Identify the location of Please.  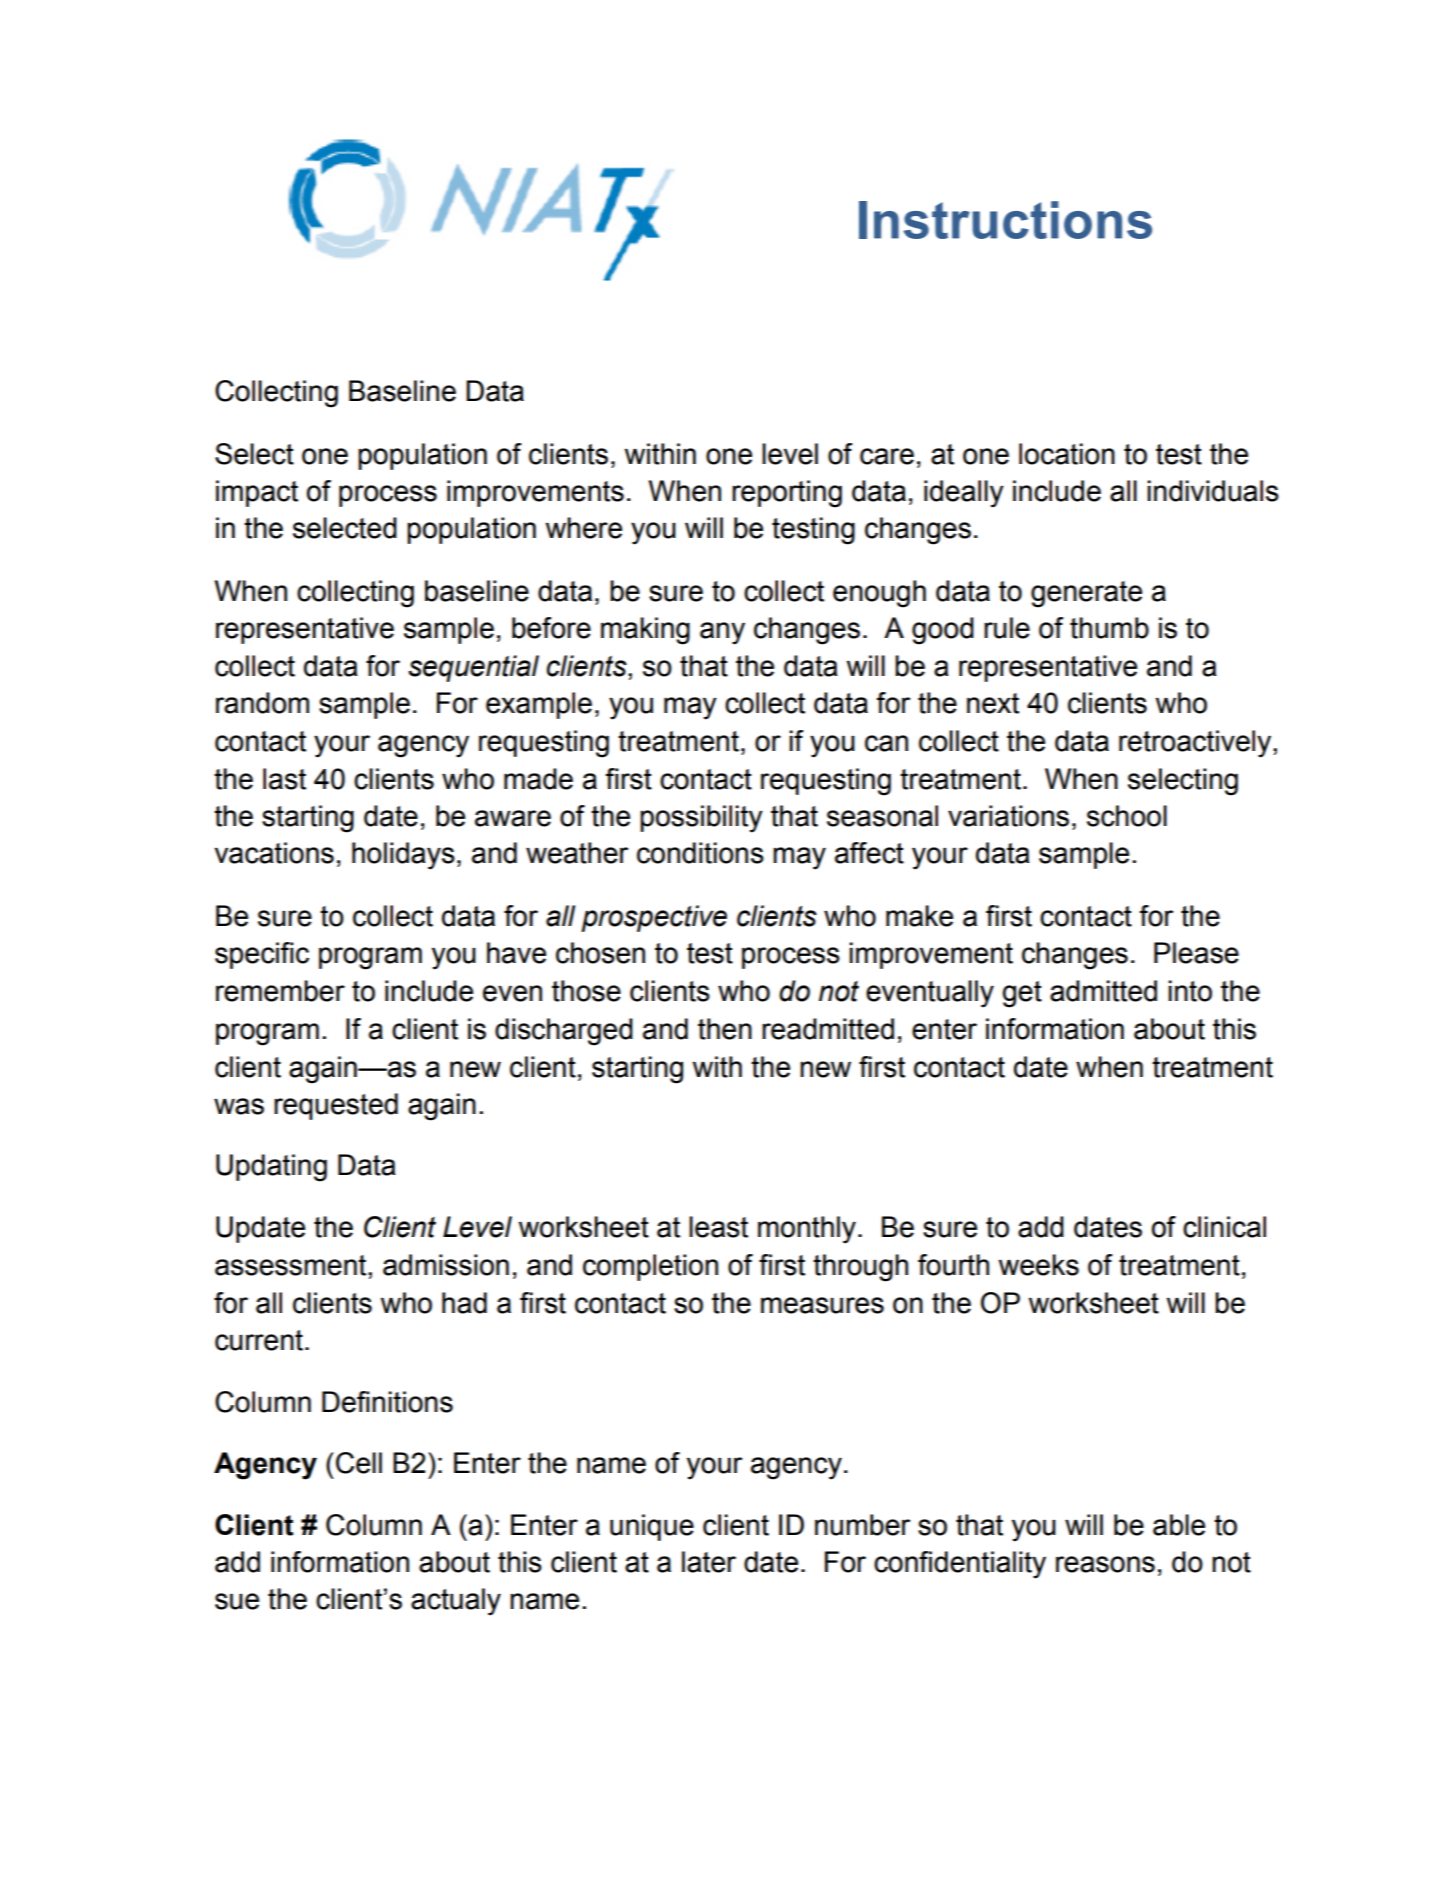
(1196, 953).
